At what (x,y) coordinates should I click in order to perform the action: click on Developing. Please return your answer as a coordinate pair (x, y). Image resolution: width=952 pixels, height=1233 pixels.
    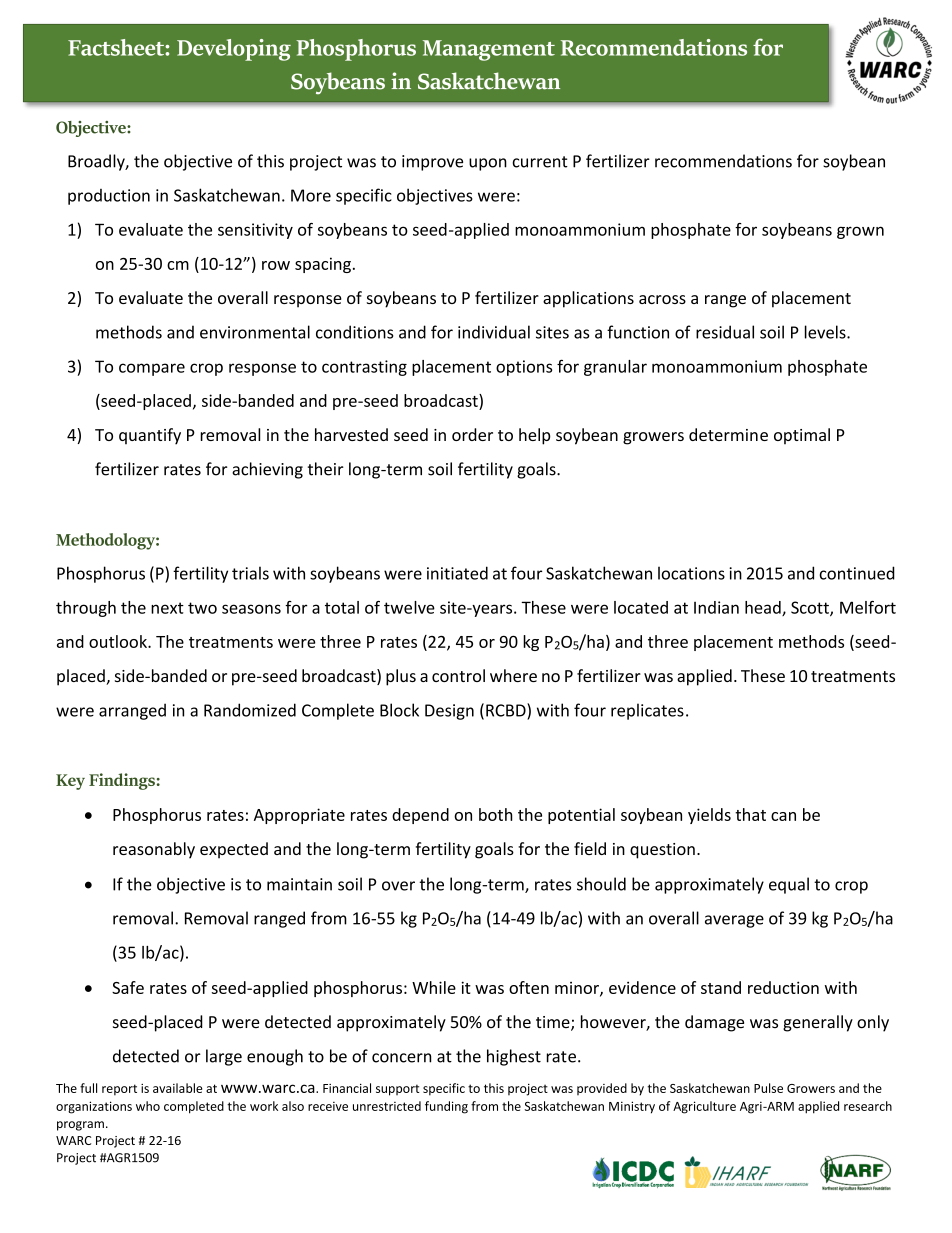
    Looking at the image, I should click on (234, 50).
